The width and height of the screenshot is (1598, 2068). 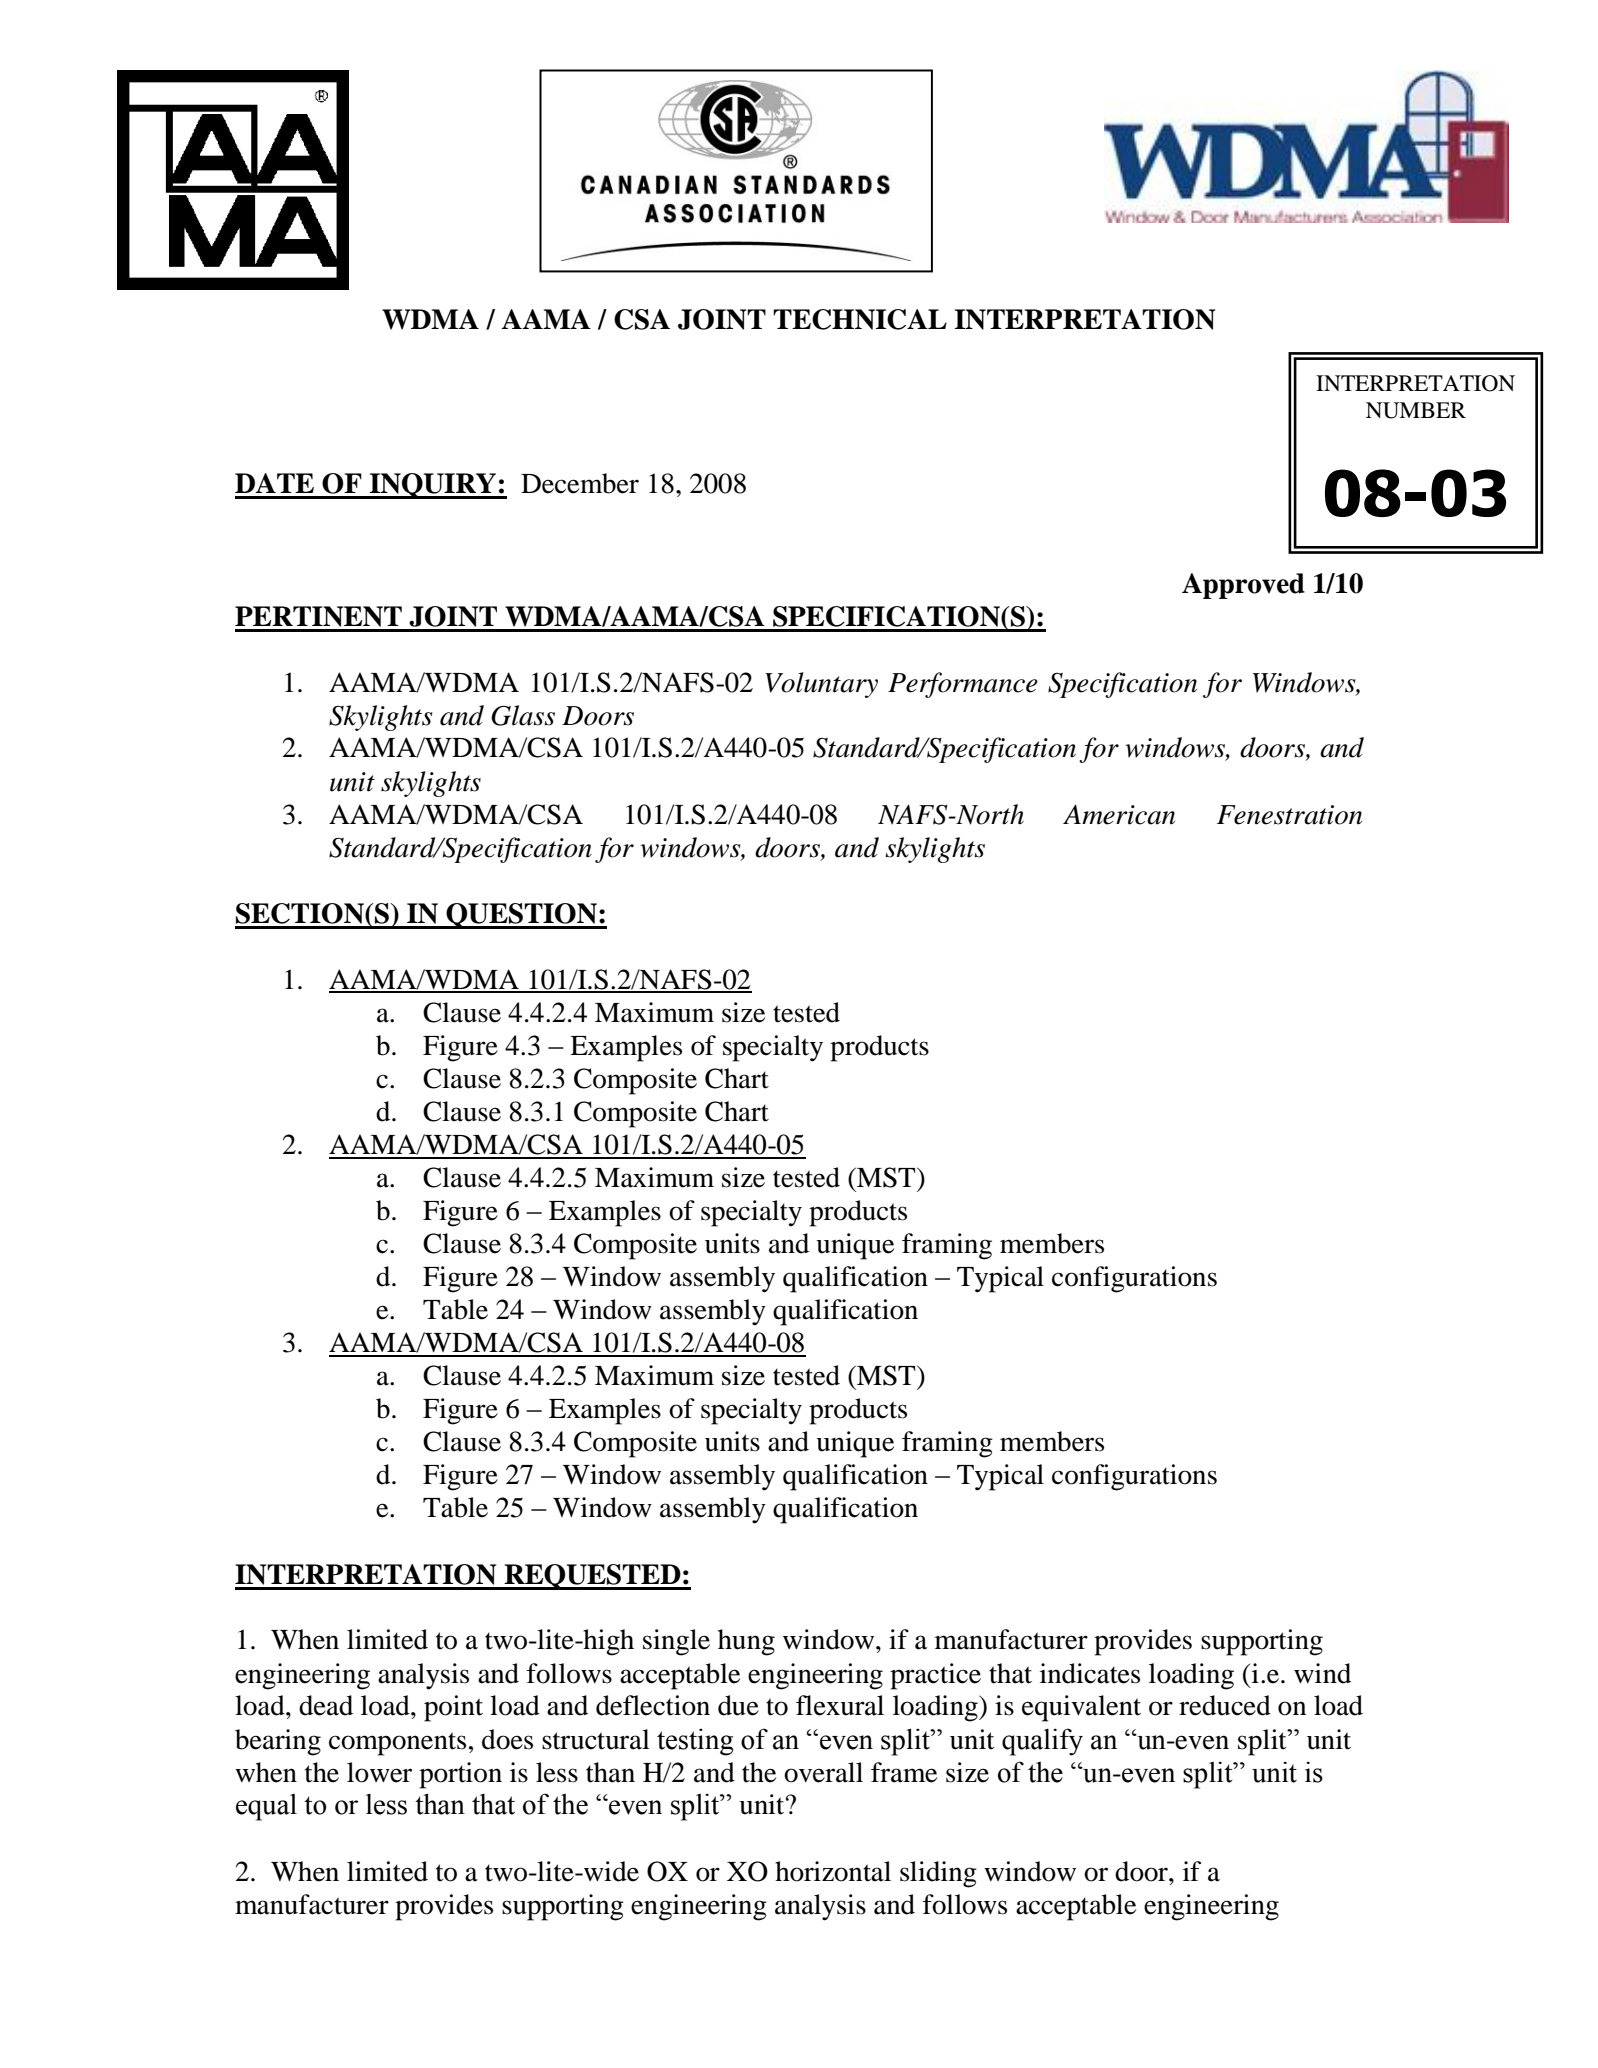 I want to click on QUESTION, so click(x=521, y=916).
